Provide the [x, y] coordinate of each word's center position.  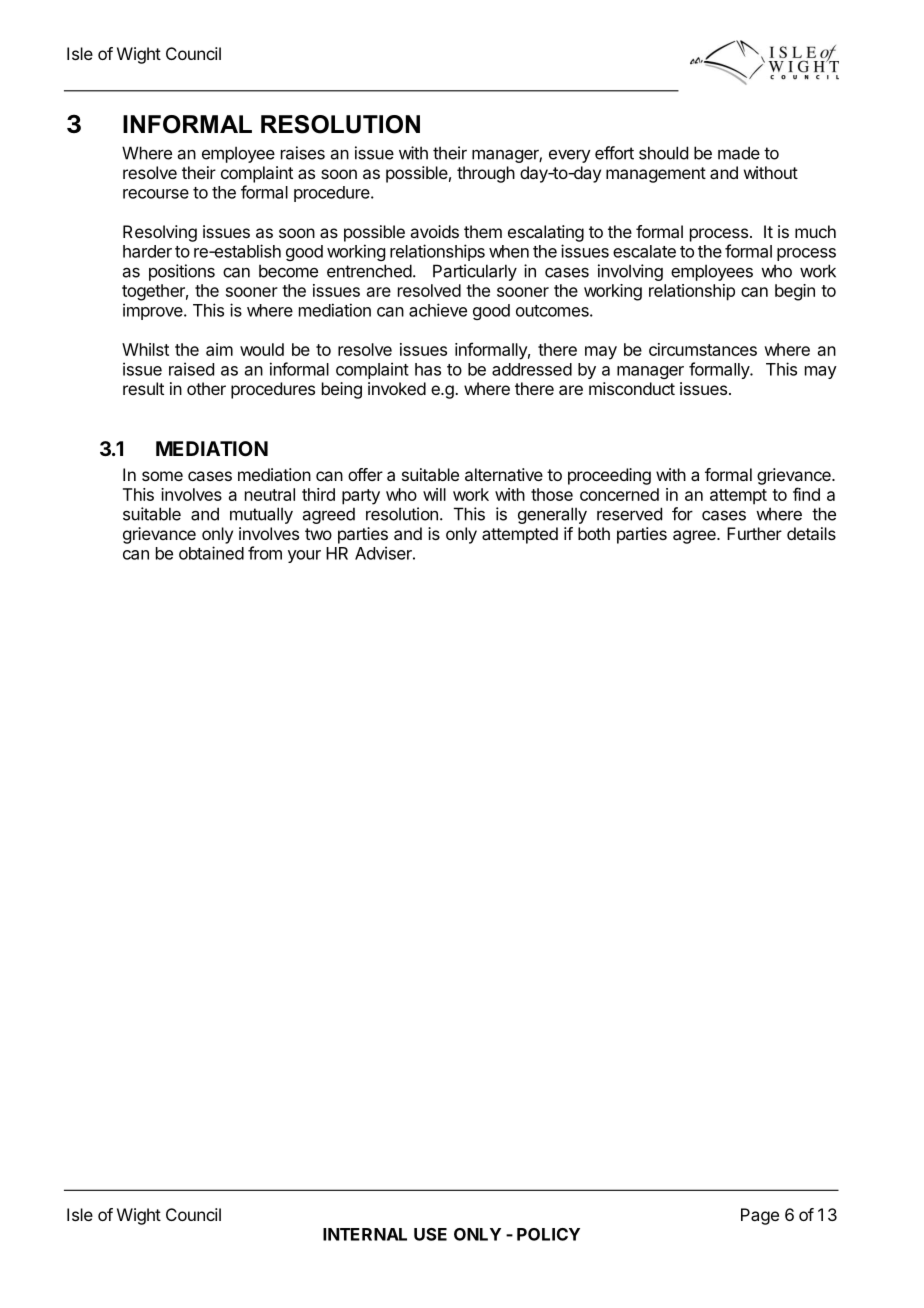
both [594, 533]
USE [430, 1234]
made [739, 153]
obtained [211, 553]
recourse [156, 194]
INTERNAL [365, 1234]
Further [754, 533]
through [486, 174]
